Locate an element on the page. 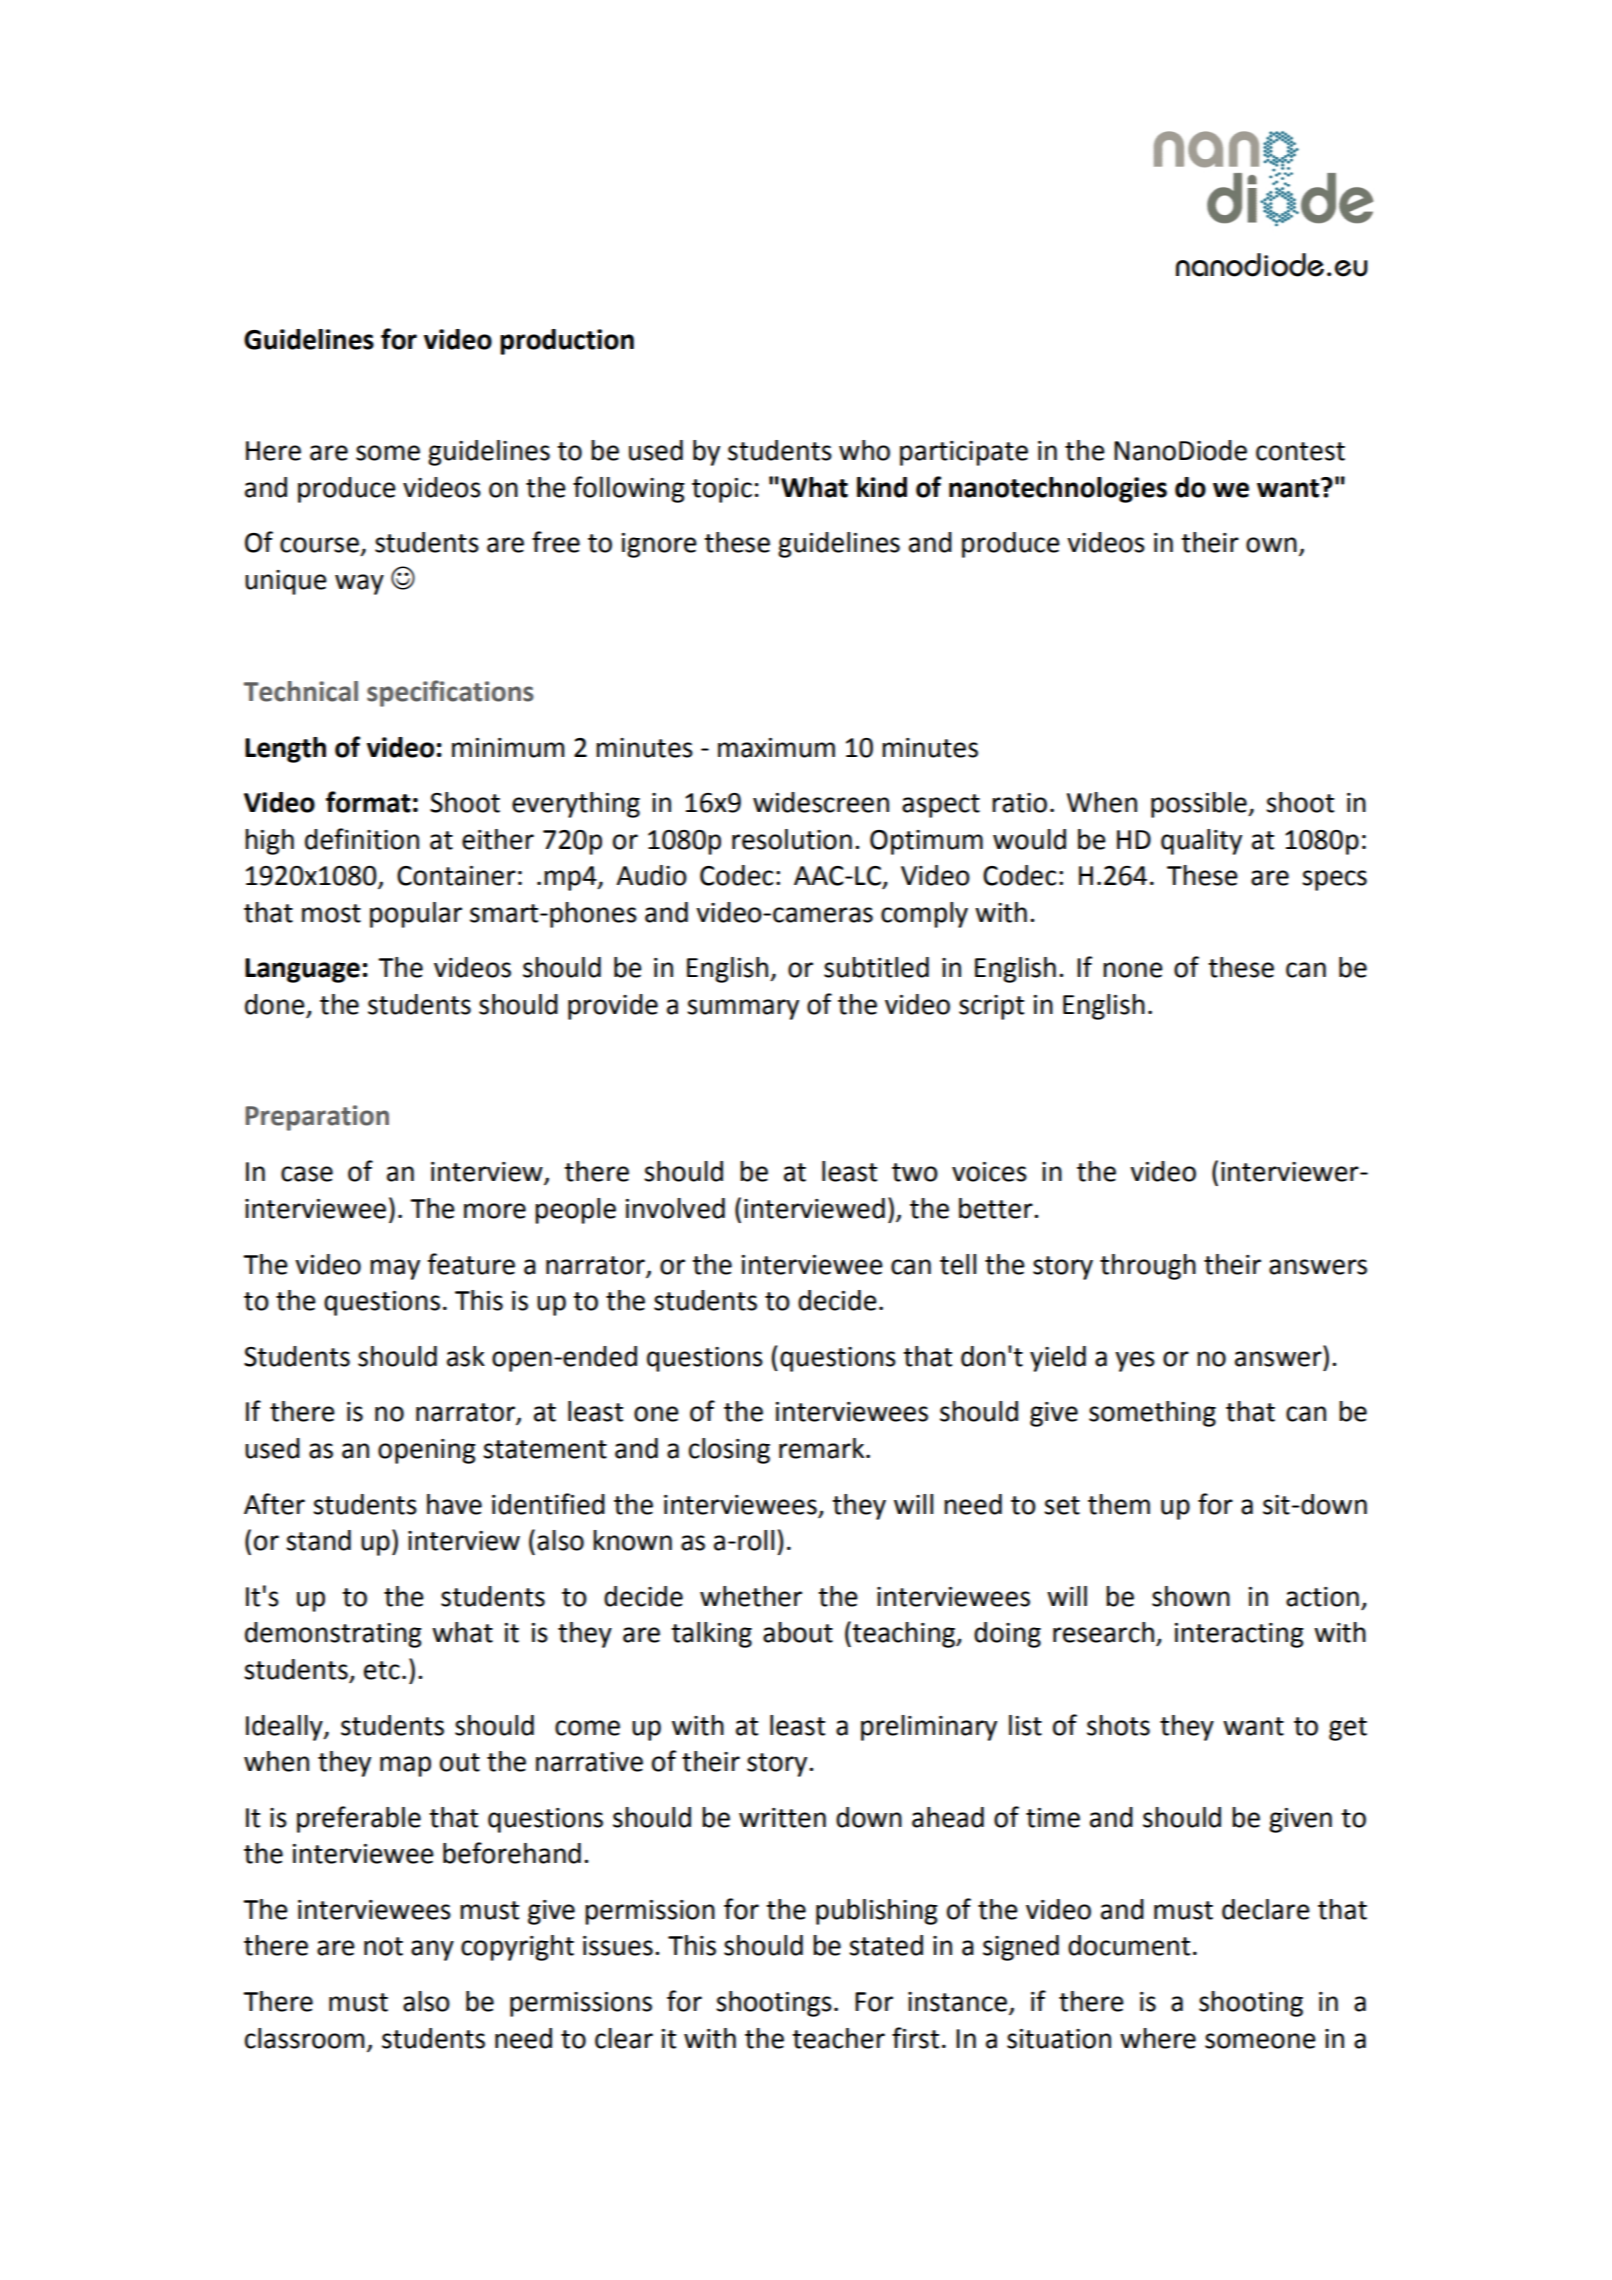  production is located at coordinates (567, 342).
